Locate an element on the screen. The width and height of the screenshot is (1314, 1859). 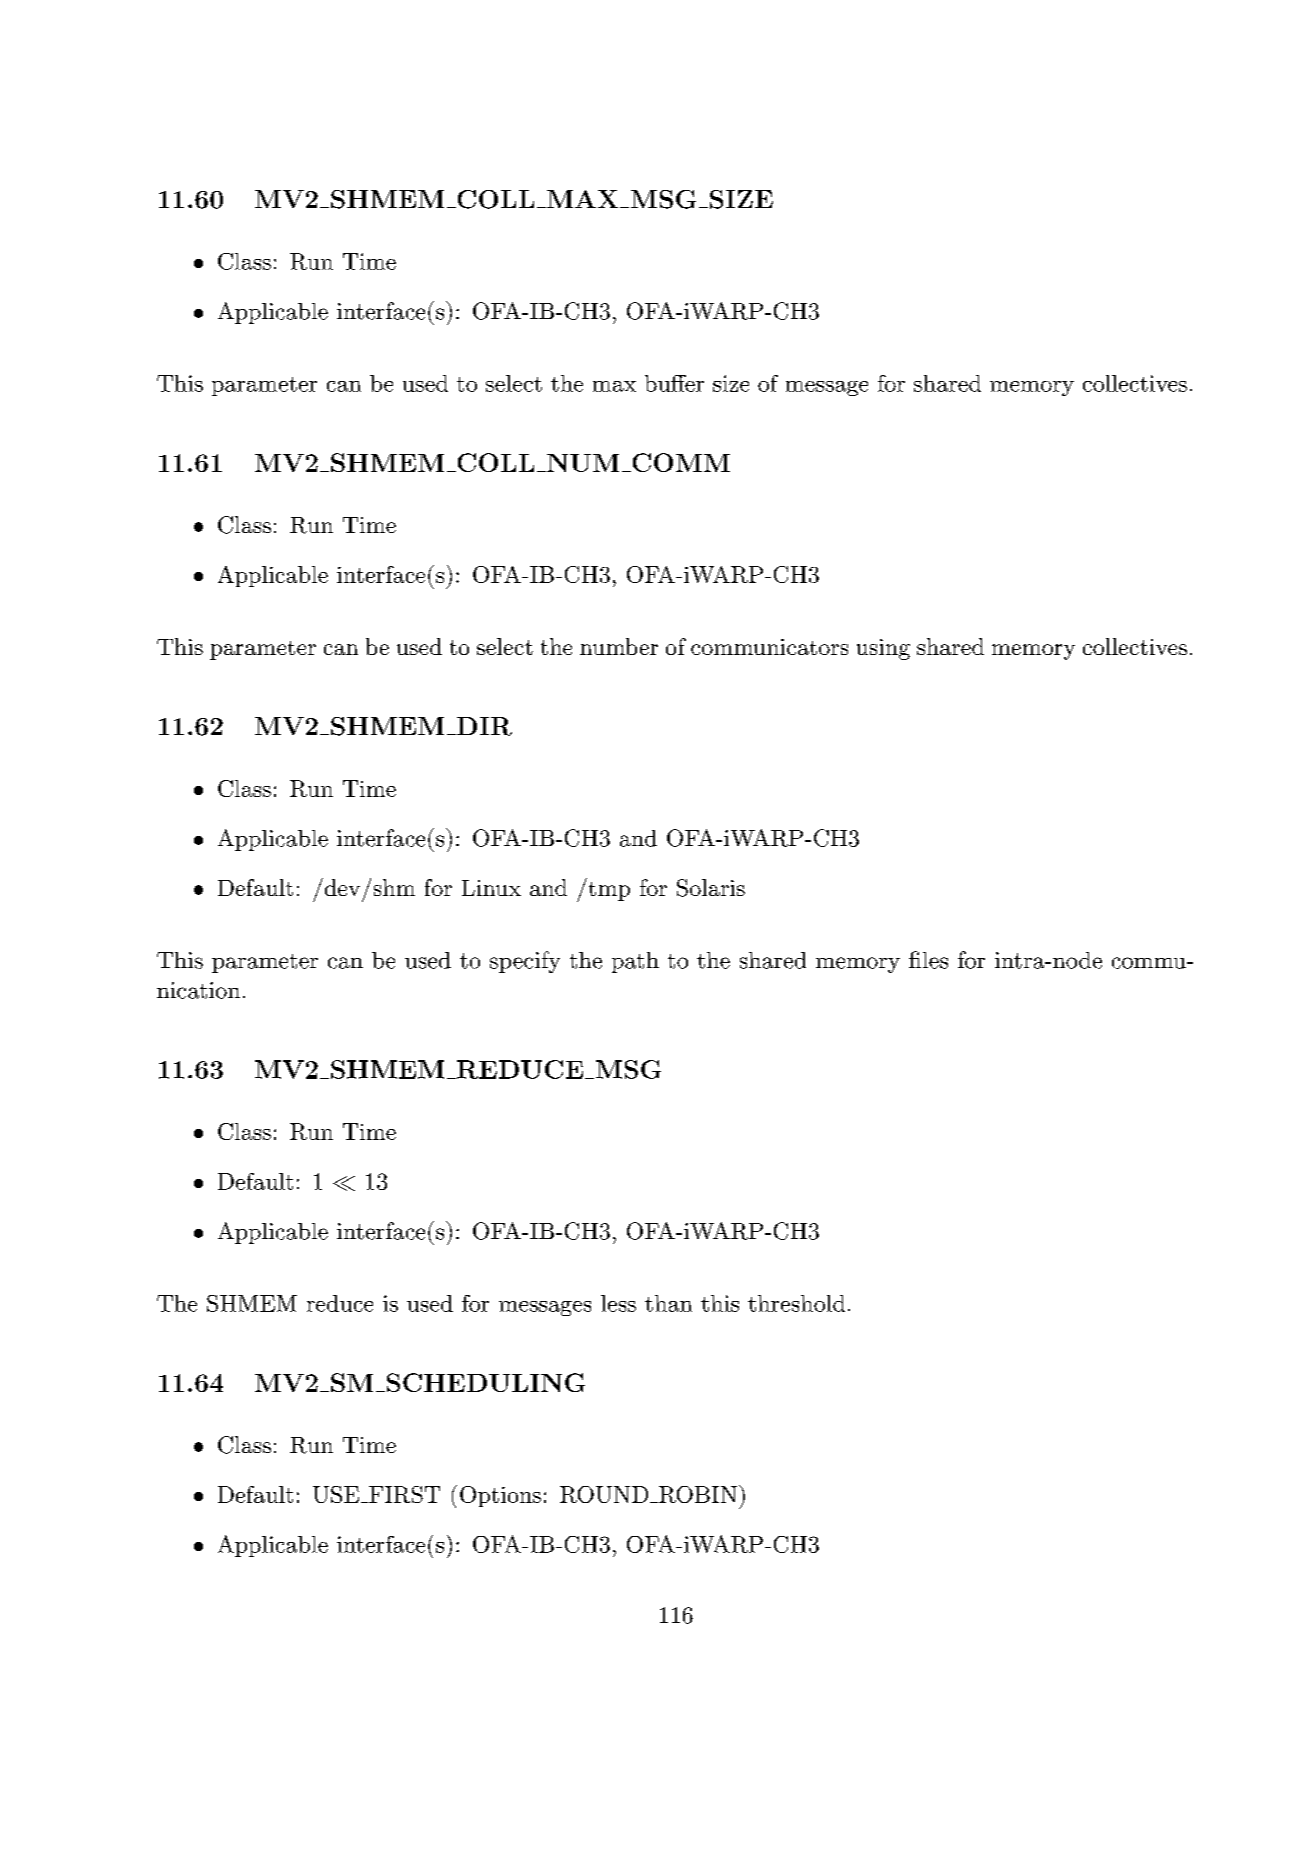
using is located at coordinates (883, 649).
